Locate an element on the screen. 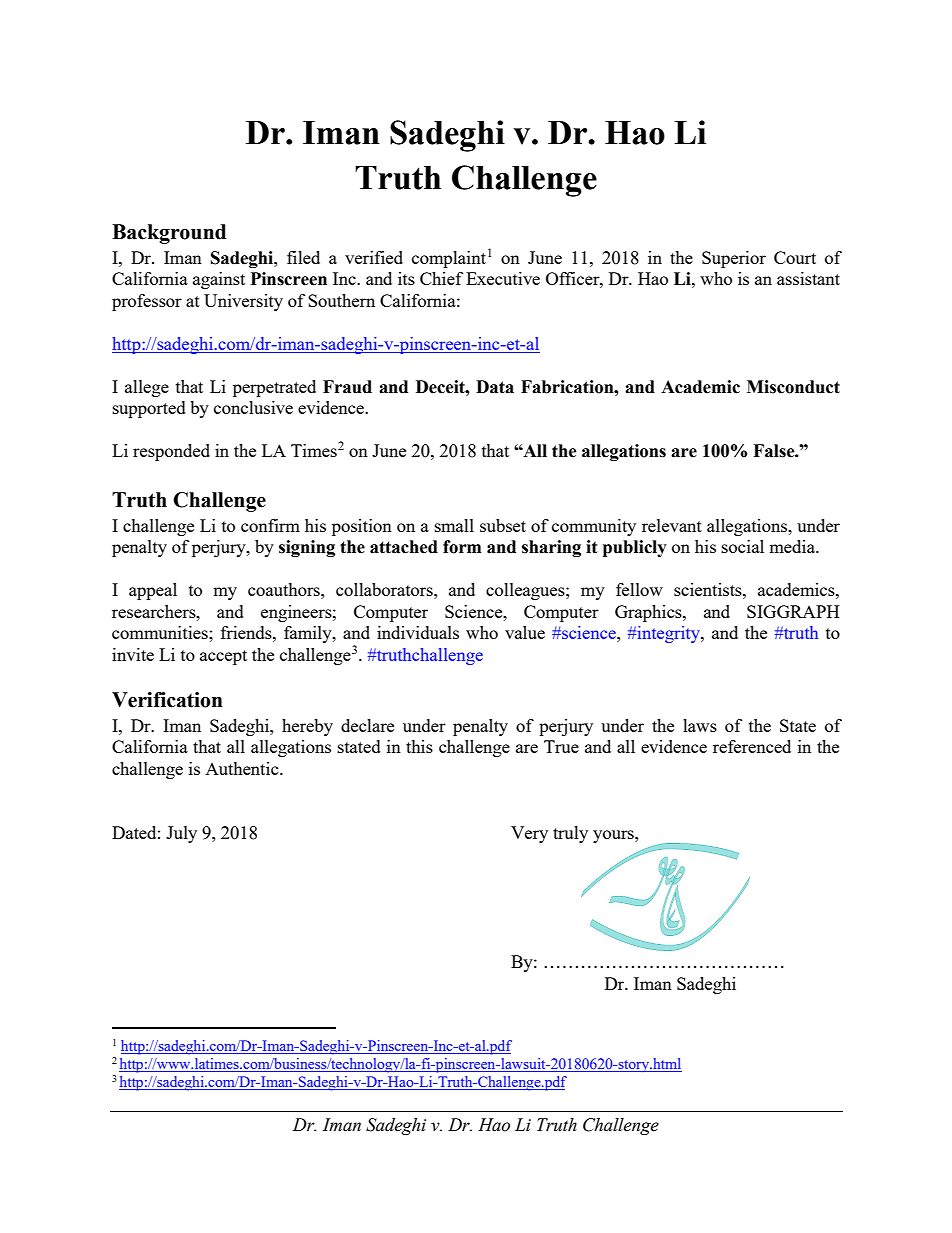 This screenshot has height=1233, width=952. confirm is located at coordinates (270, 525).
